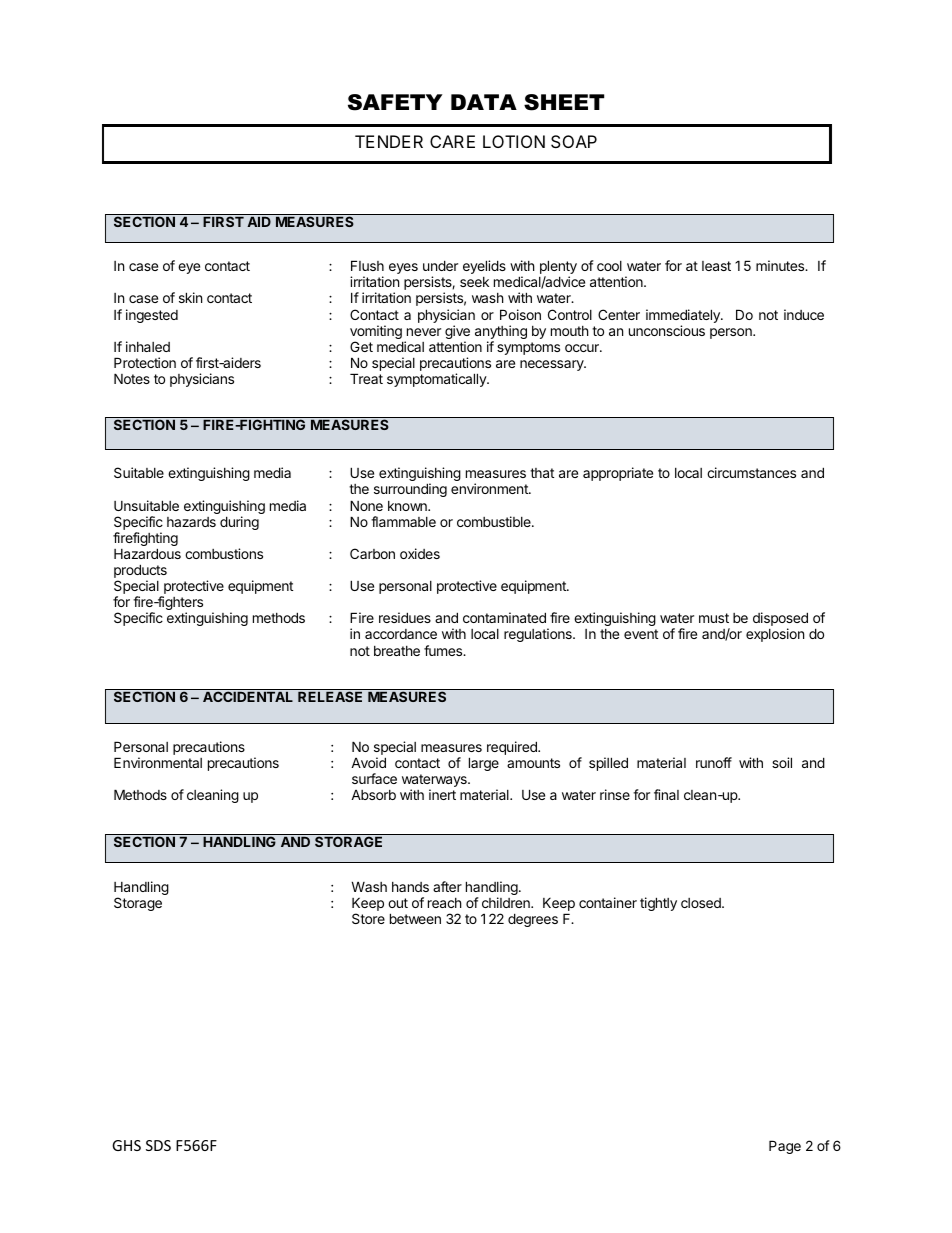 The width and height of the document is (952, 1233). Describe the element at coordinates (452, 141) in the document. I see `CARE` at that location.
